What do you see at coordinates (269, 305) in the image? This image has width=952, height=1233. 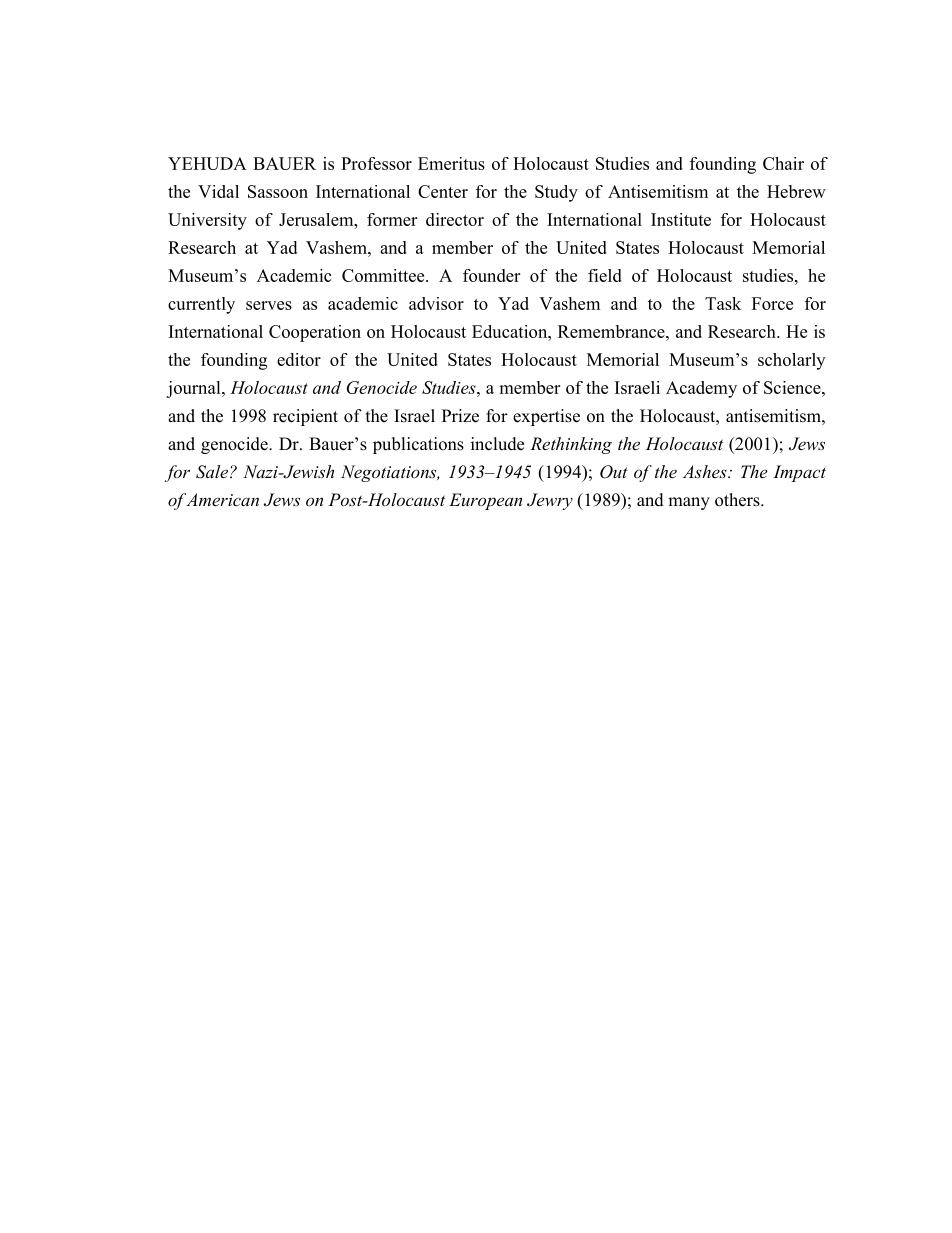 I see `serves` at bounding box center [269, 305].
